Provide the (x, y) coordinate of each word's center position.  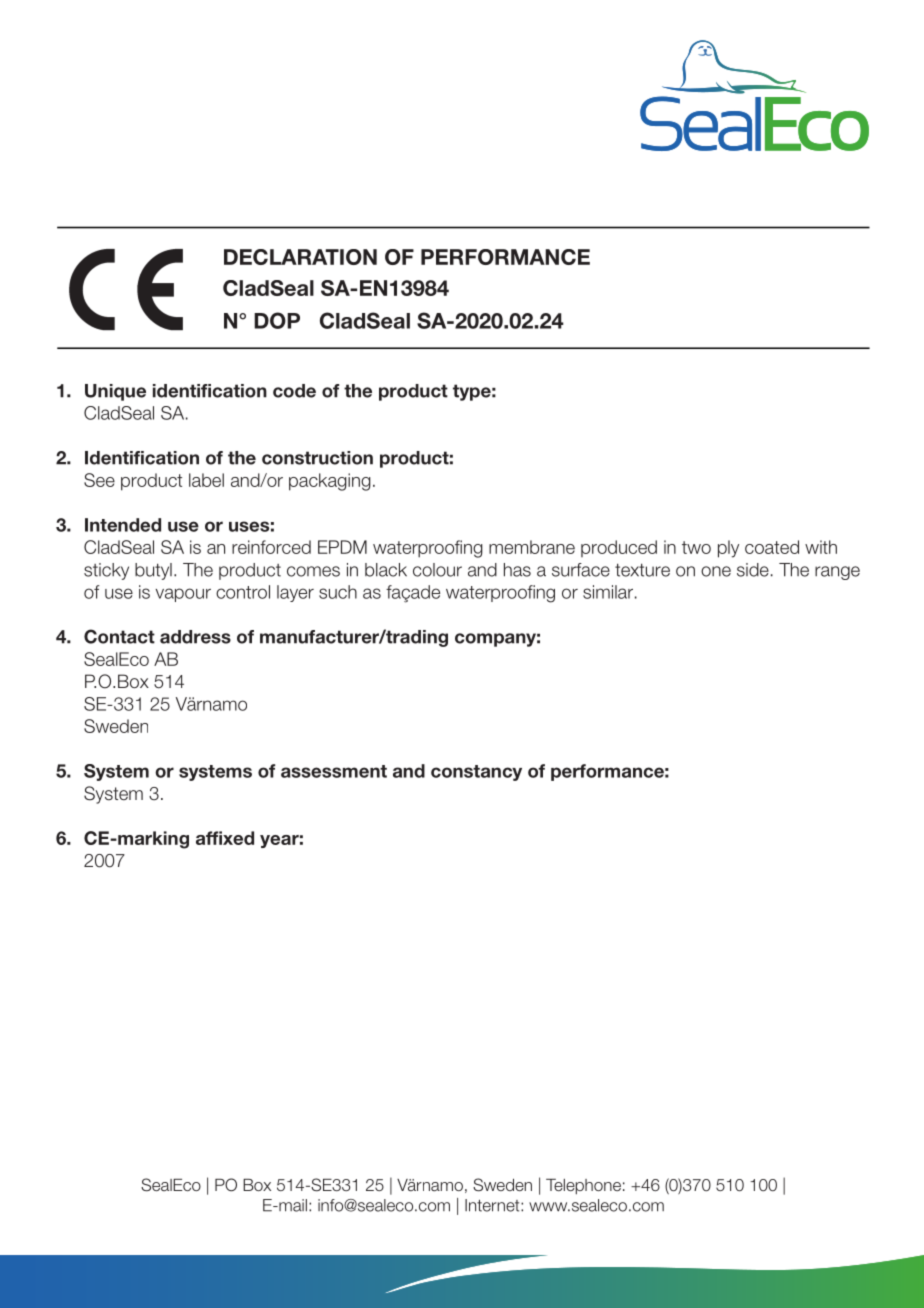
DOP (277, 320)
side (753, 570)
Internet (493, 1205)
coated (772, 547)
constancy (476, 773)
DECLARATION (300, 257)
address (195, 637)
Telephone (583, 1187)
